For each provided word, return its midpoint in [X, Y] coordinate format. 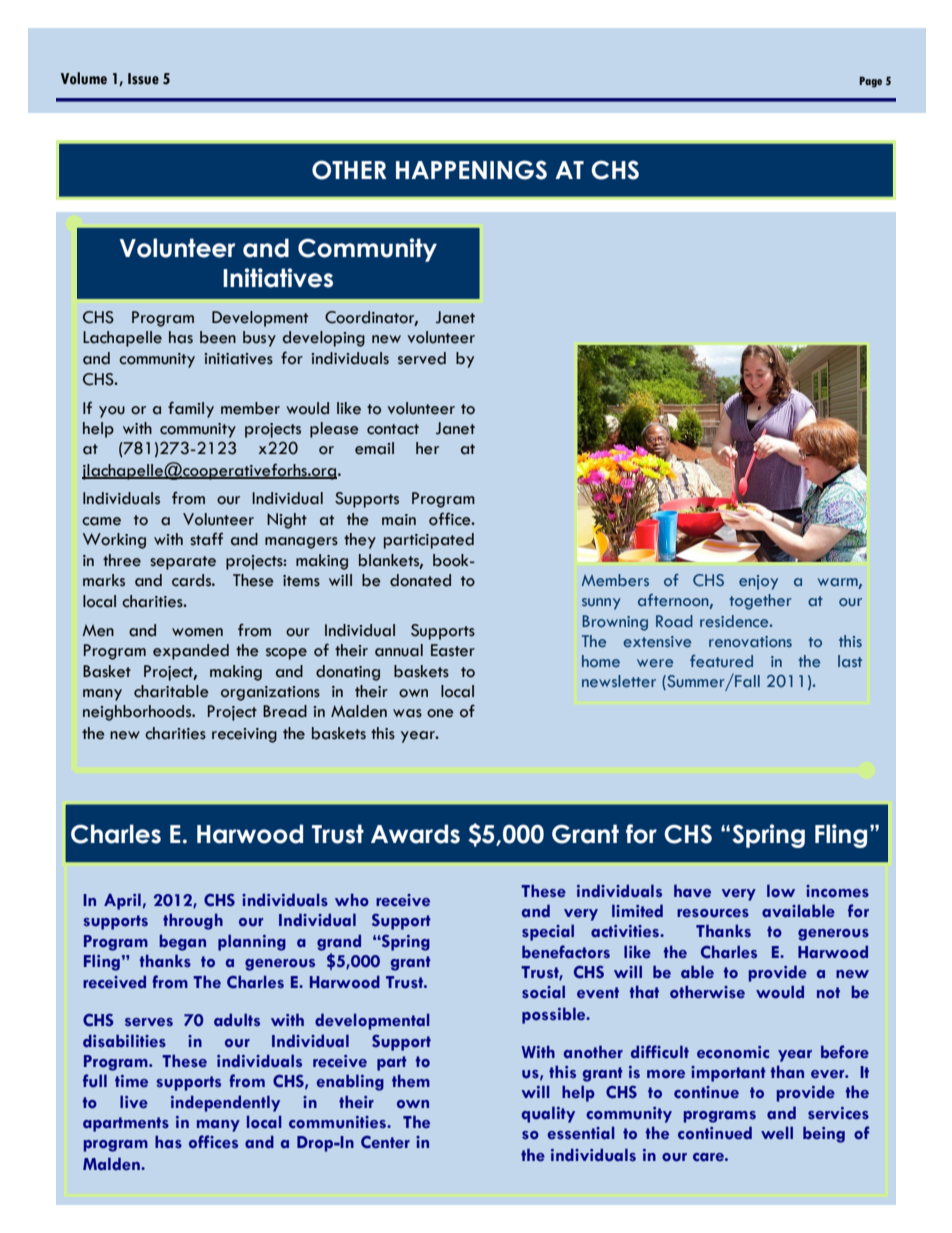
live [134, 1102]
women [197, 632]
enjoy [758, 582]
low [781, 891]
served [422, 358]
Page [870, 82]
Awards [415, 834]
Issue [143, 79]
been [218, 337]
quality [548, 1114]
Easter [453, 650]
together [760, 602]
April [122, 901]
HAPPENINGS [471, 170]
